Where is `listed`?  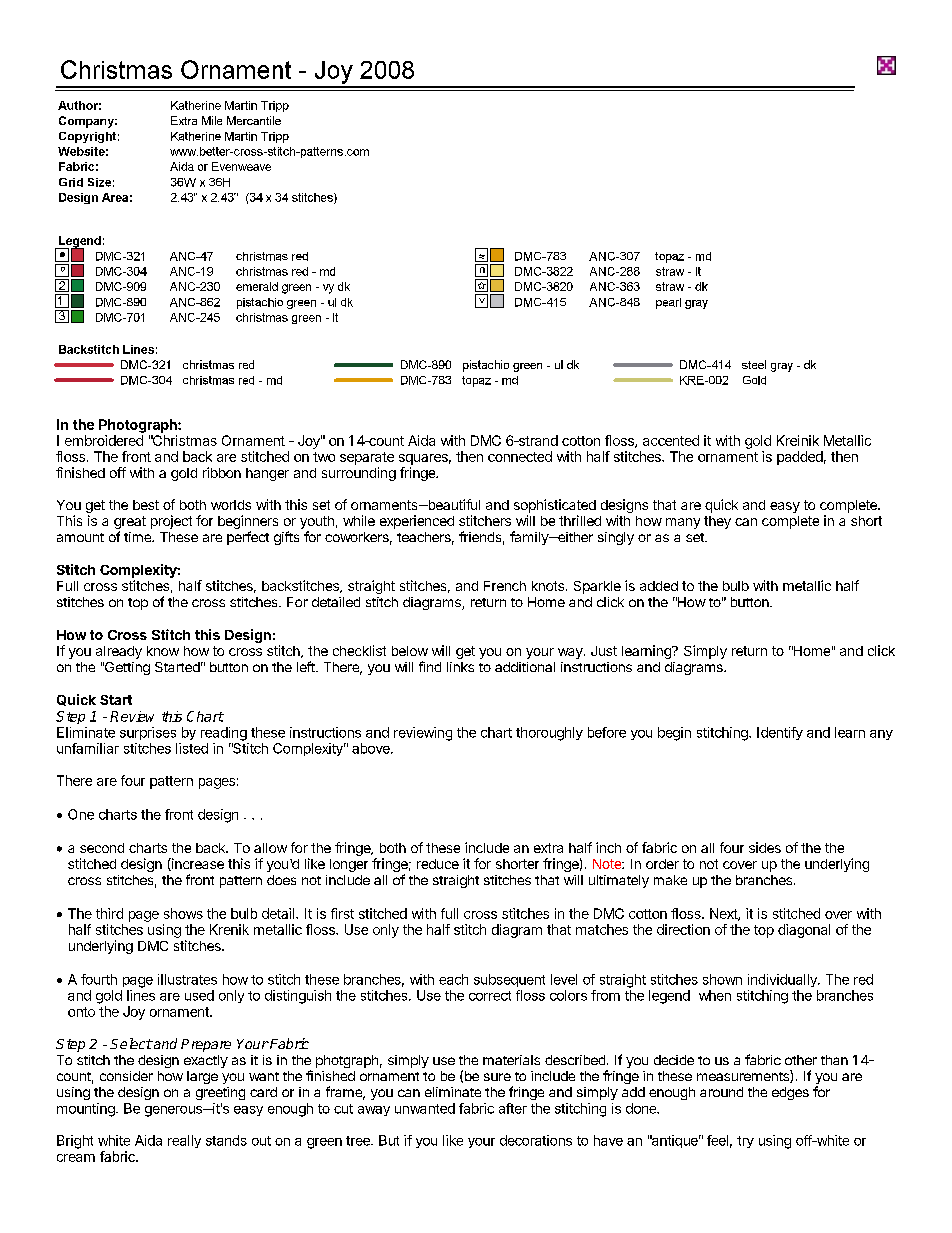 listed is located at coordinates (192, 748).
